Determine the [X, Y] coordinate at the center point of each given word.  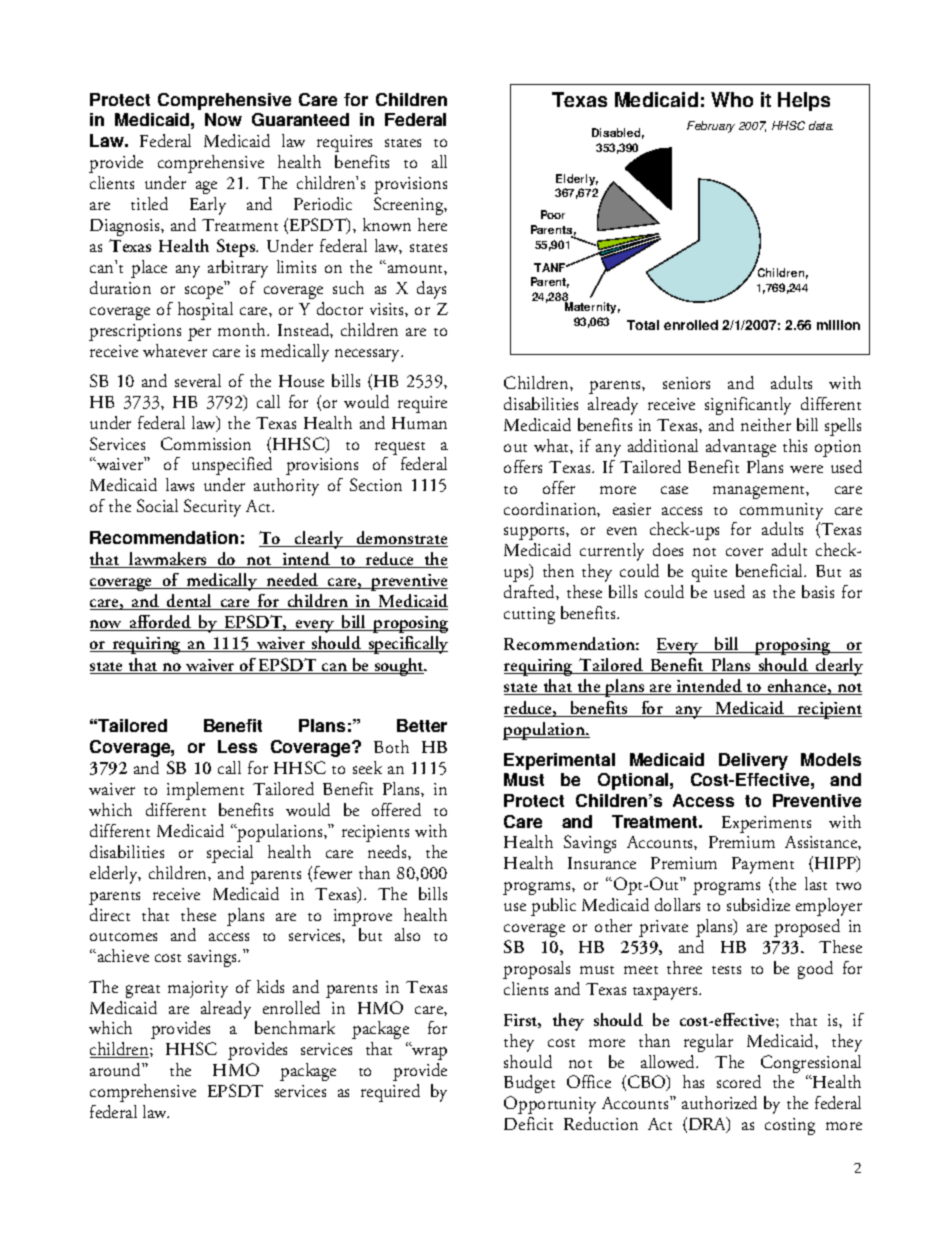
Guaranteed [300, 119]
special [230, 854]
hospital [205, 311]
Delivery [753, 761]
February [711, 127]
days [431, 290]
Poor [553, 214]
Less [237, 746]
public [553, 907]
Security [212, 508]
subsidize [758, 904]
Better [422, 725]
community [781, 511]
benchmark [295, 1027]
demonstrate [401, 539]
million [838, 325]
